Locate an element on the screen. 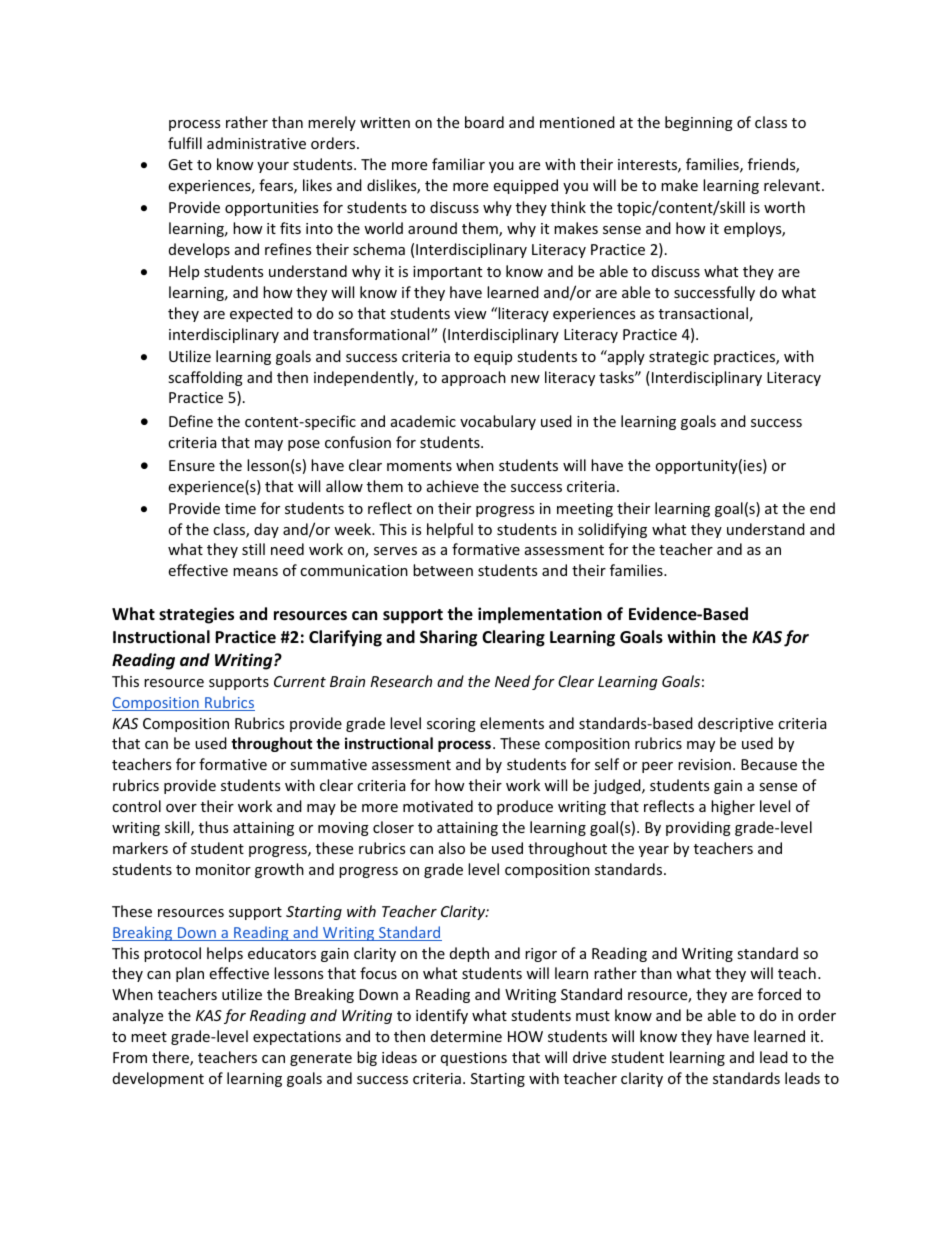 The image size is (952, 1233). revision is located at coordinates (704, 764).
